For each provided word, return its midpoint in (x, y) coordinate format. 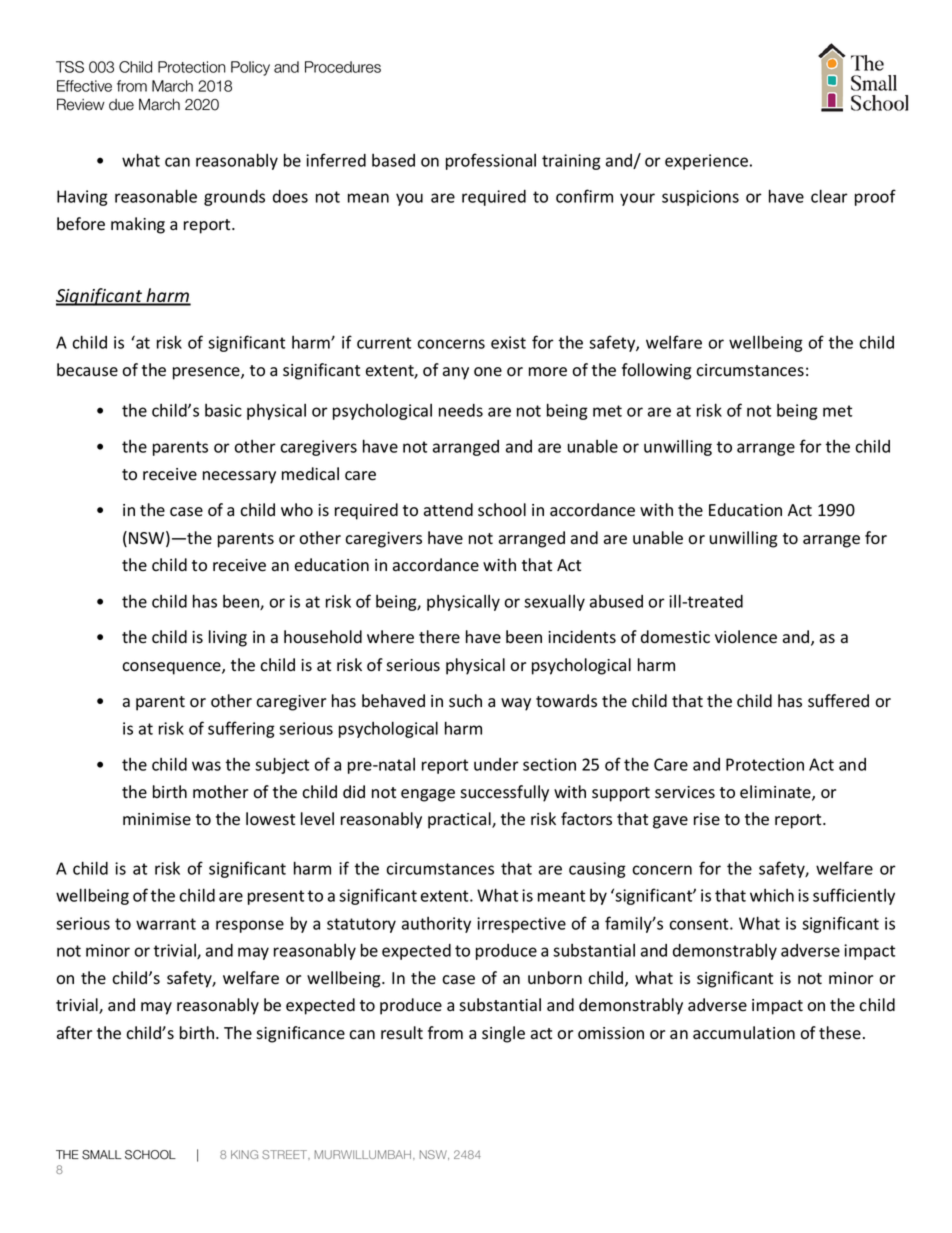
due (121, 105)
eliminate (776, 793)
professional (491, 161)
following (656, 371)
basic (223, 410)
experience (706, 162)
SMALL (102, 1155)
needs (461, 410)
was (206, 766)
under (496, 764)
